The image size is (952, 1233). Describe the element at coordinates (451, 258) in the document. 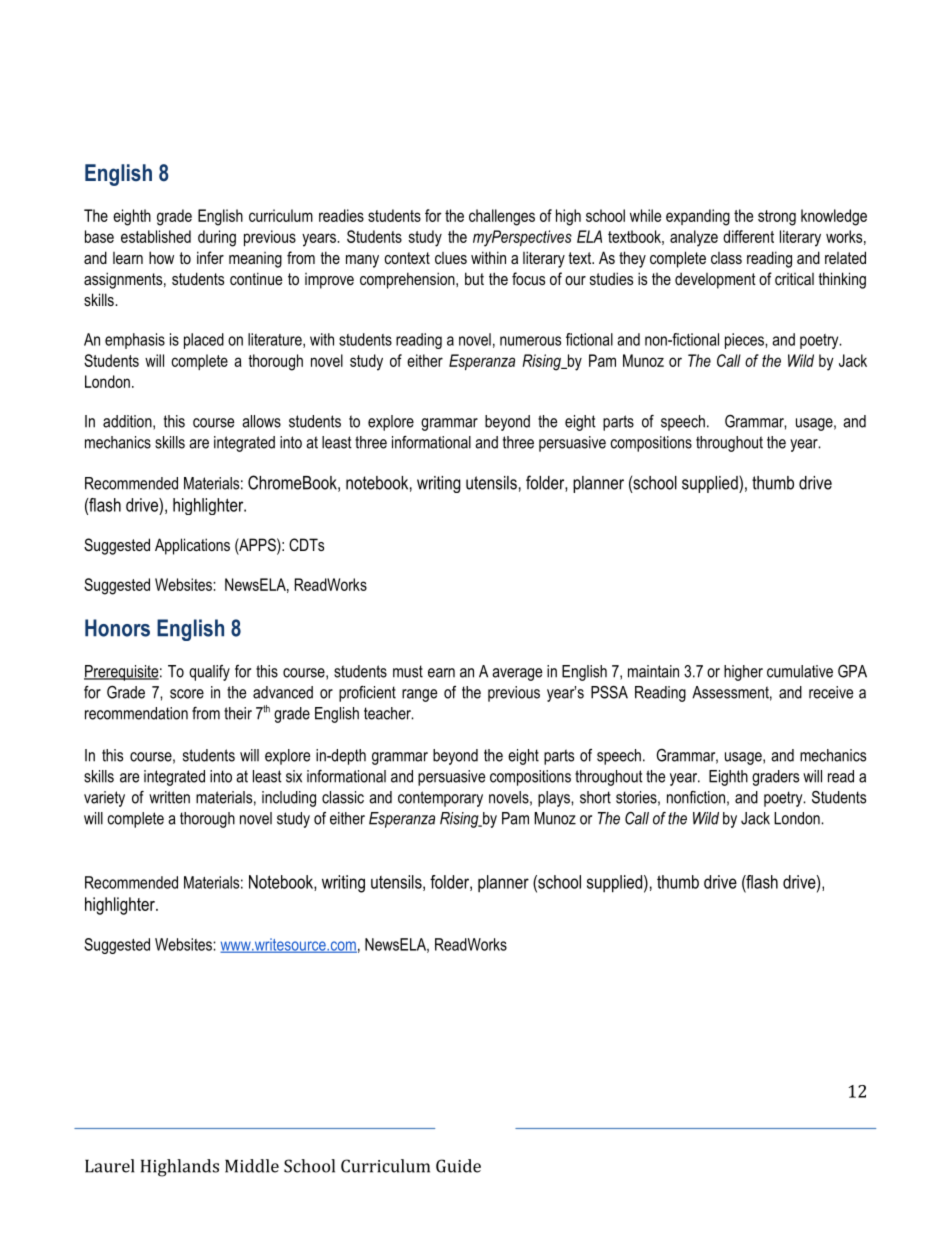

I see `clues` at that location.
